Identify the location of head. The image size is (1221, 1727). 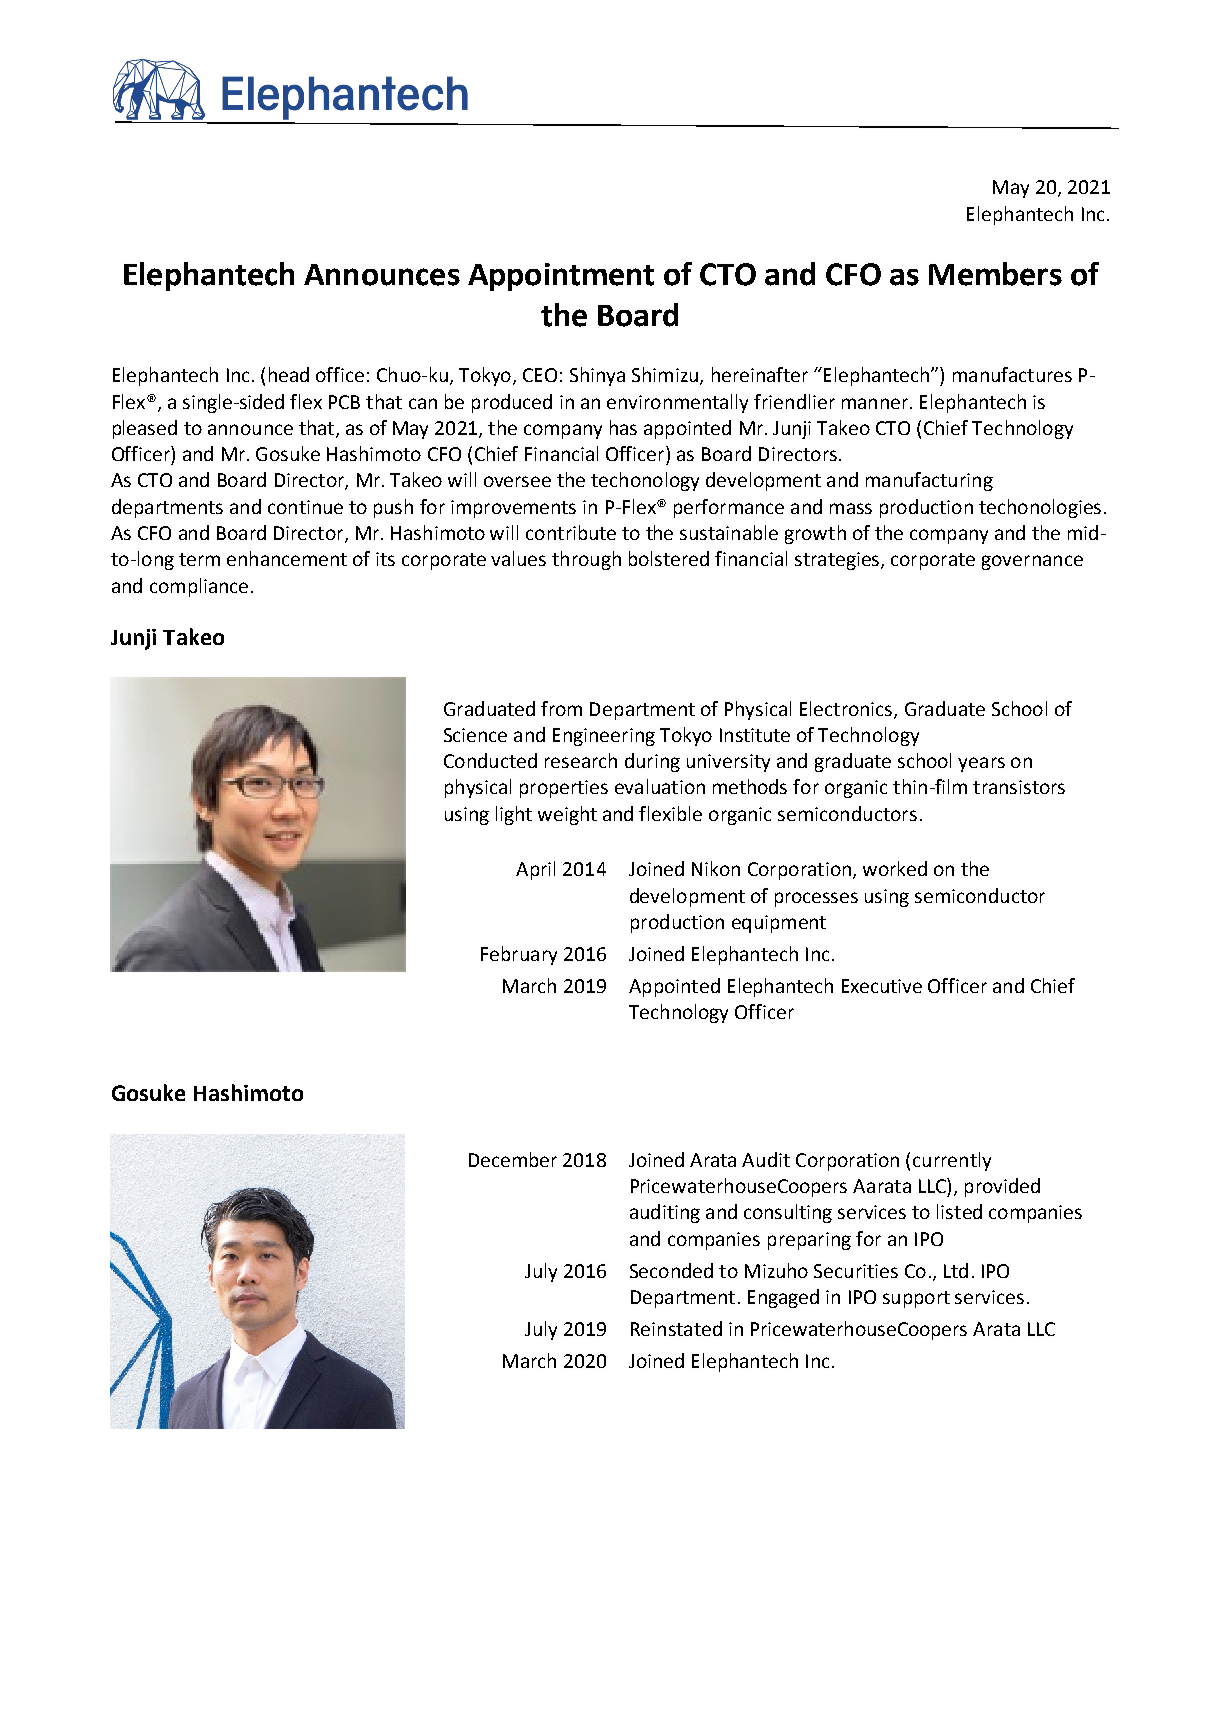
(289, 374).
